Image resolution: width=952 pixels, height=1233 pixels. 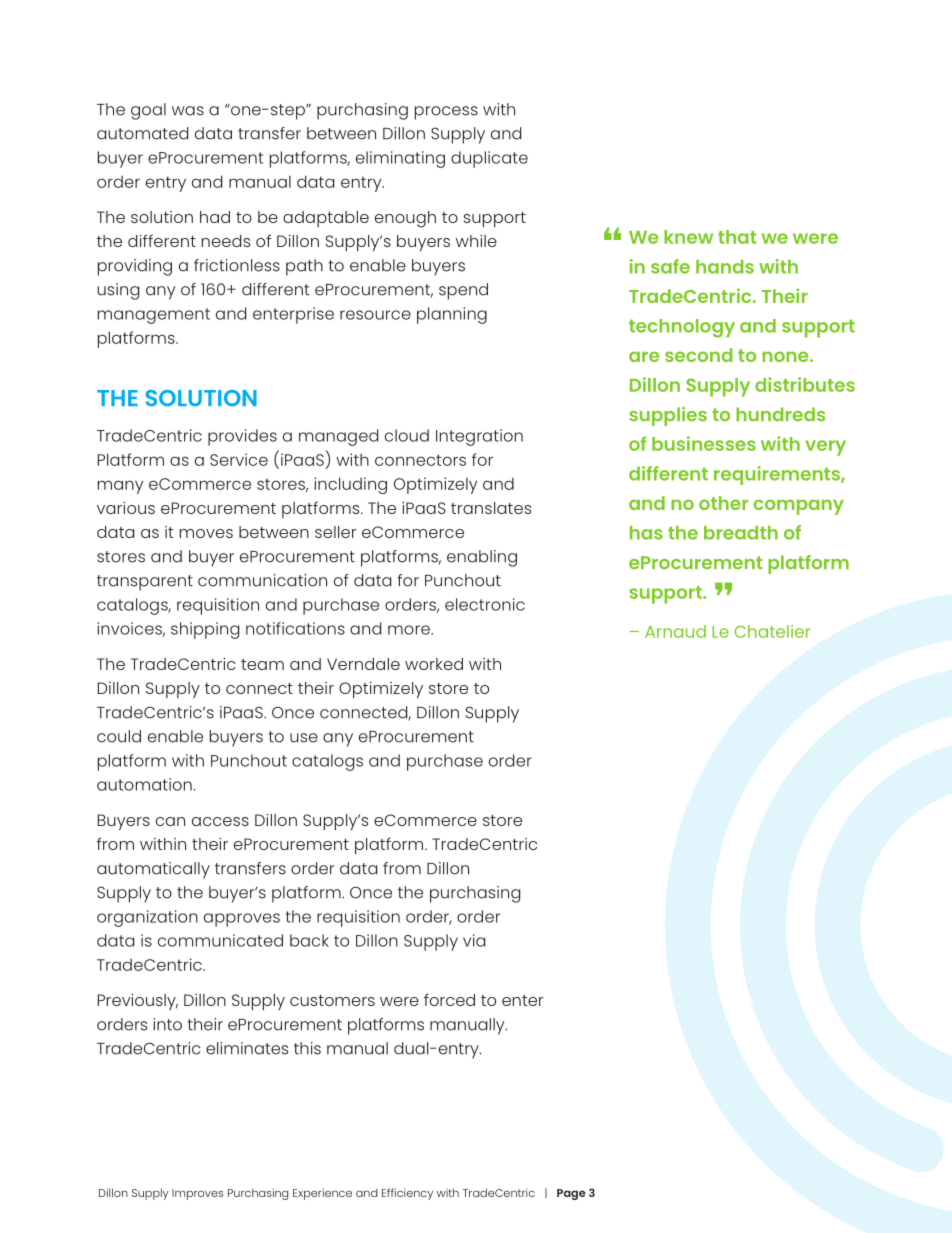 I want to click on shipping, so click(x=205, y=630).
